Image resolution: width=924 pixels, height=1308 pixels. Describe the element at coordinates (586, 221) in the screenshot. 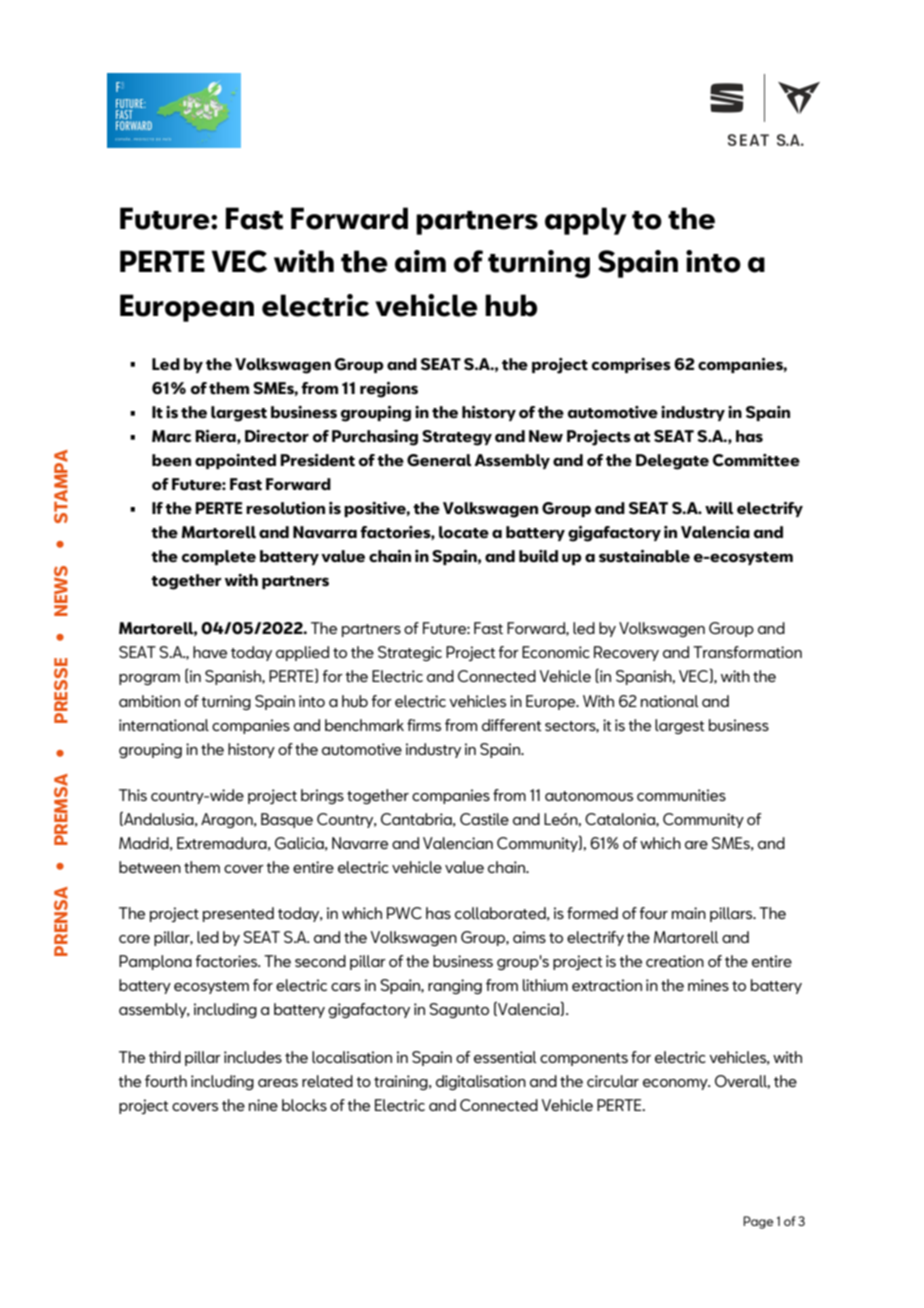

I see `apply` at that location.
